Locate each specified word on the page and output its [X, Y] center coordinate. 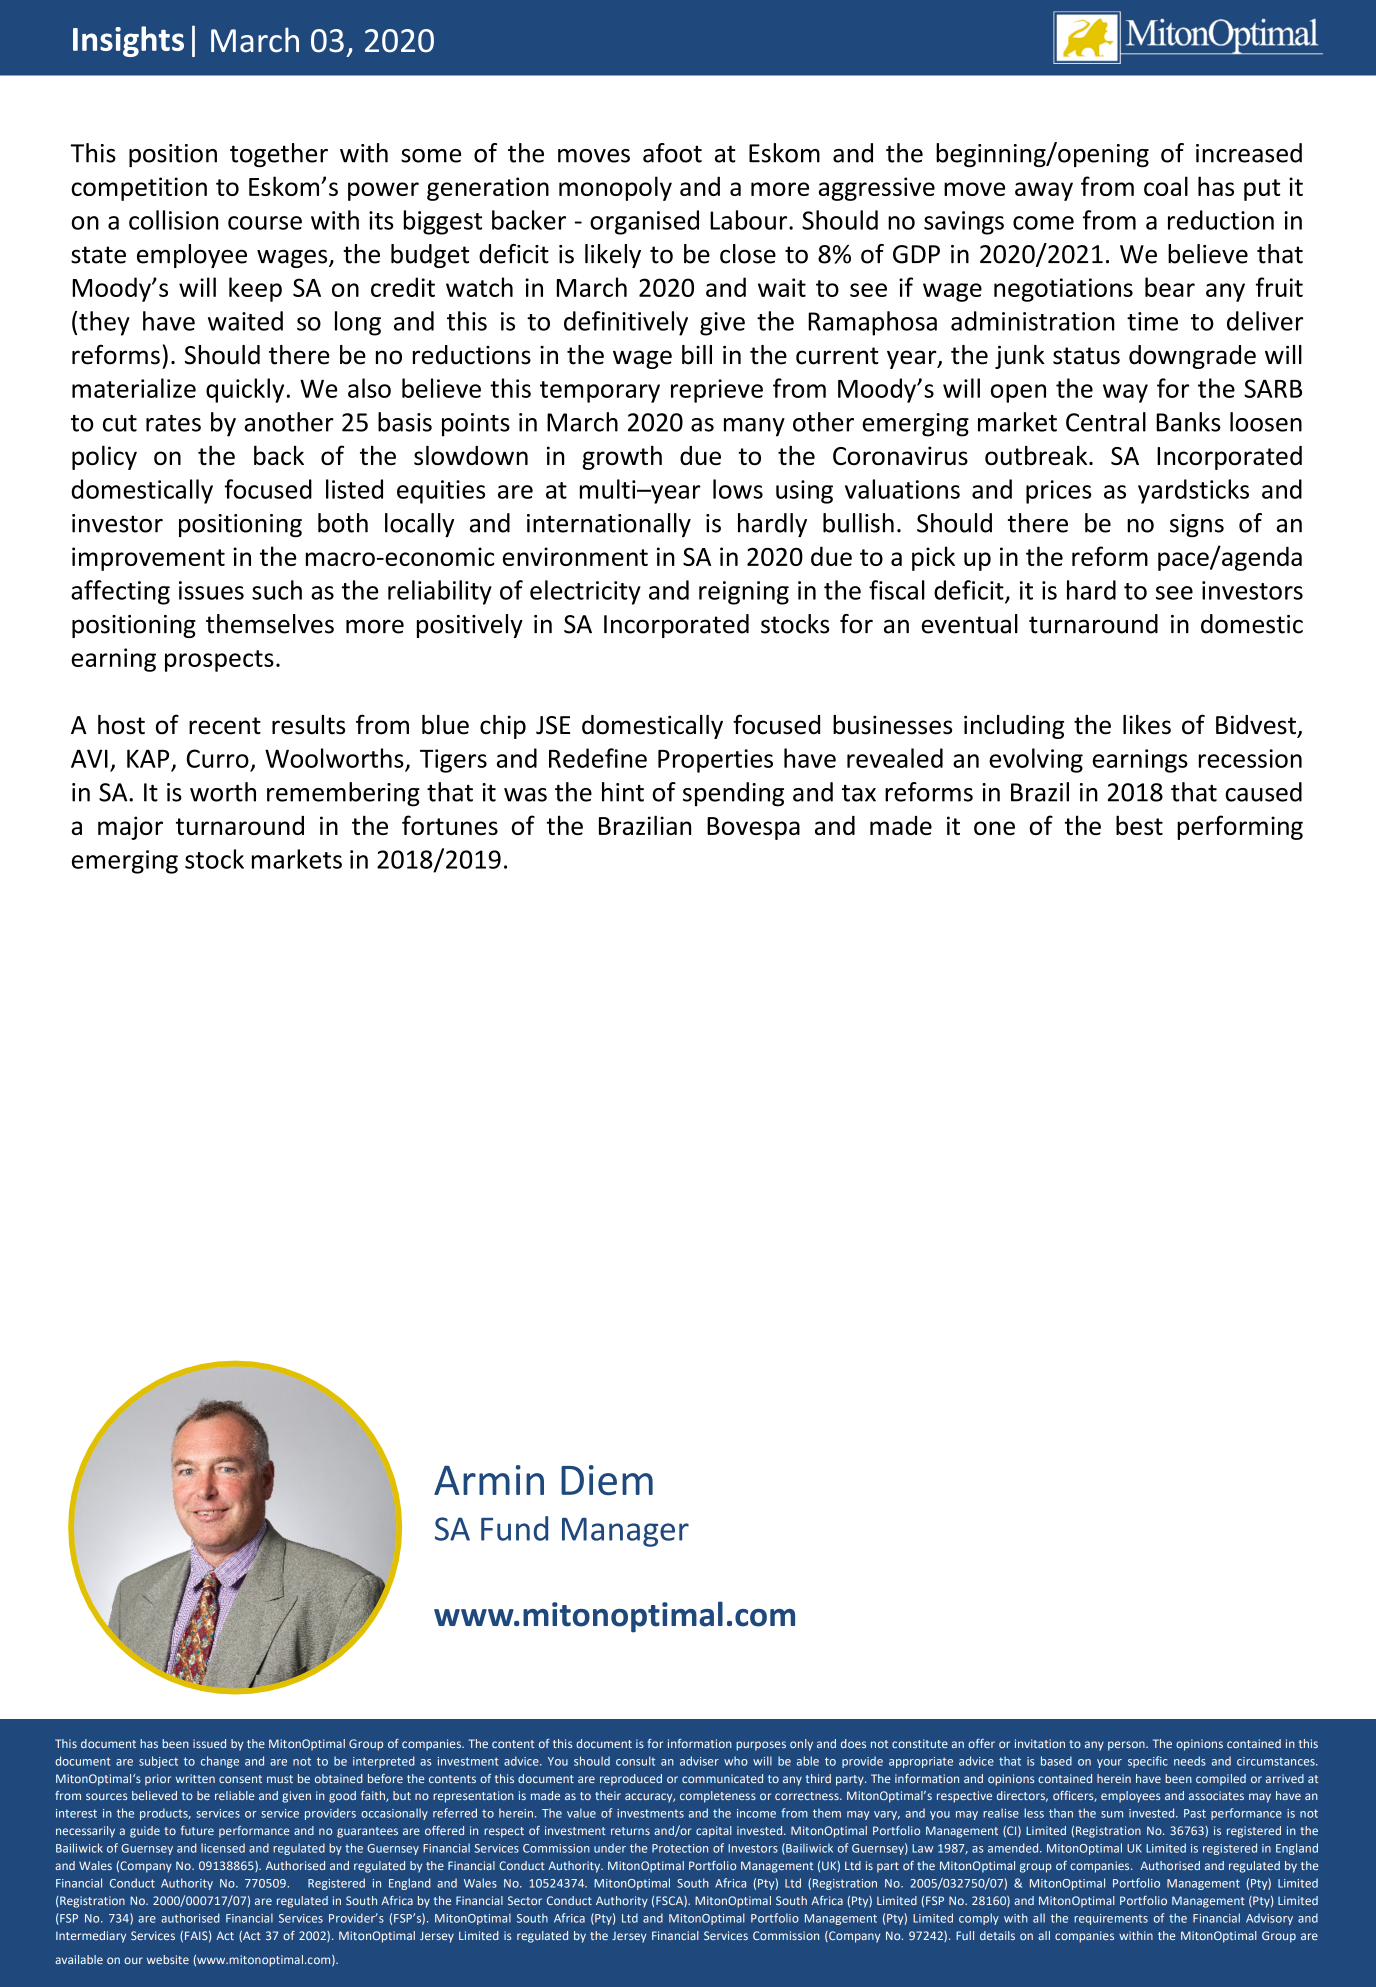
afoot [672, 153]
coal [1166, 186]
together [279, 155]
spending [733, 794]
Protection [680, 1848]
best [1139, 825]
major [130, 828]
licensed [223, 1848]
